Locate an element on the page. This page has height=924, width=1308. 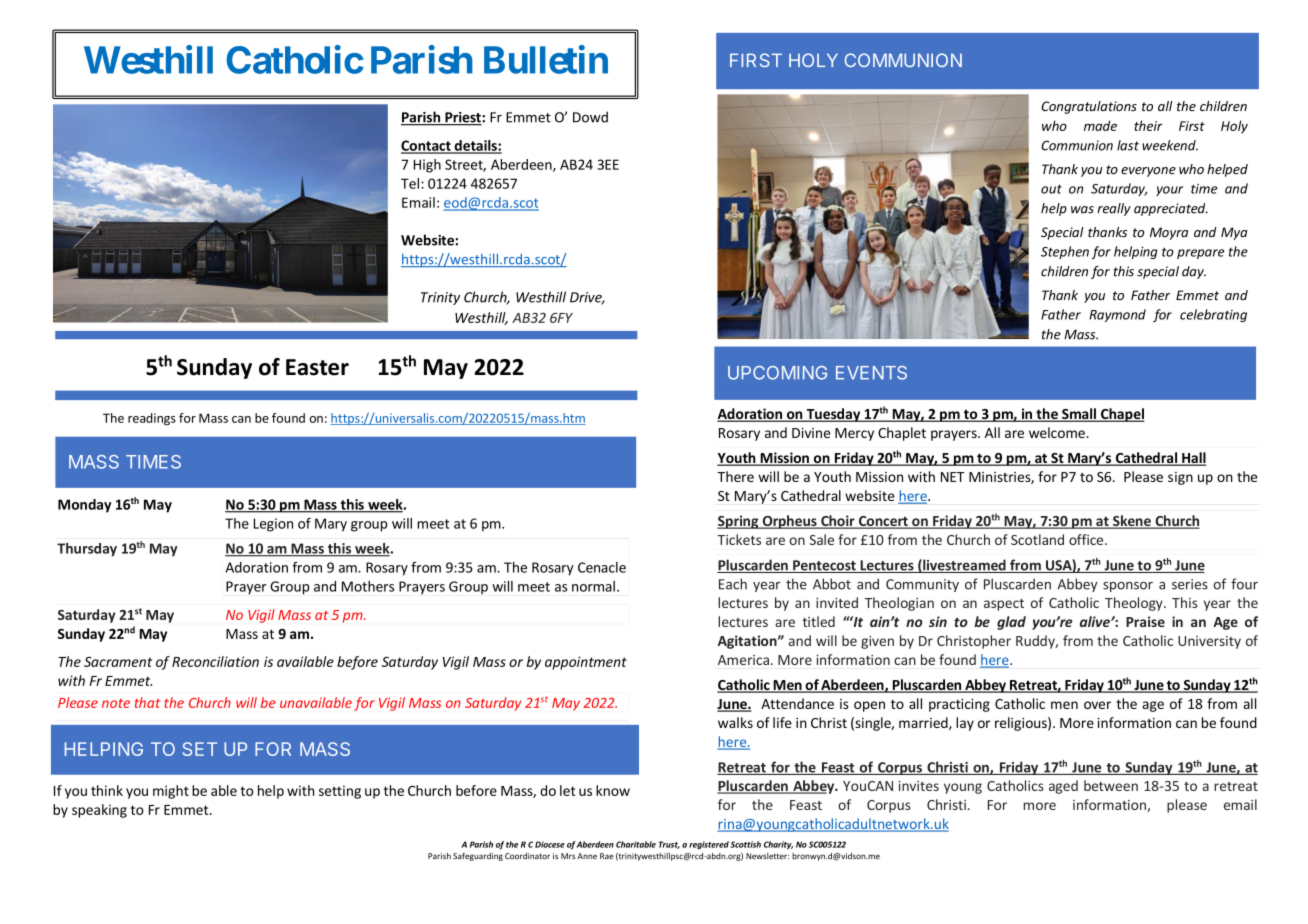
appointment is located at coordinates (586, 663).
